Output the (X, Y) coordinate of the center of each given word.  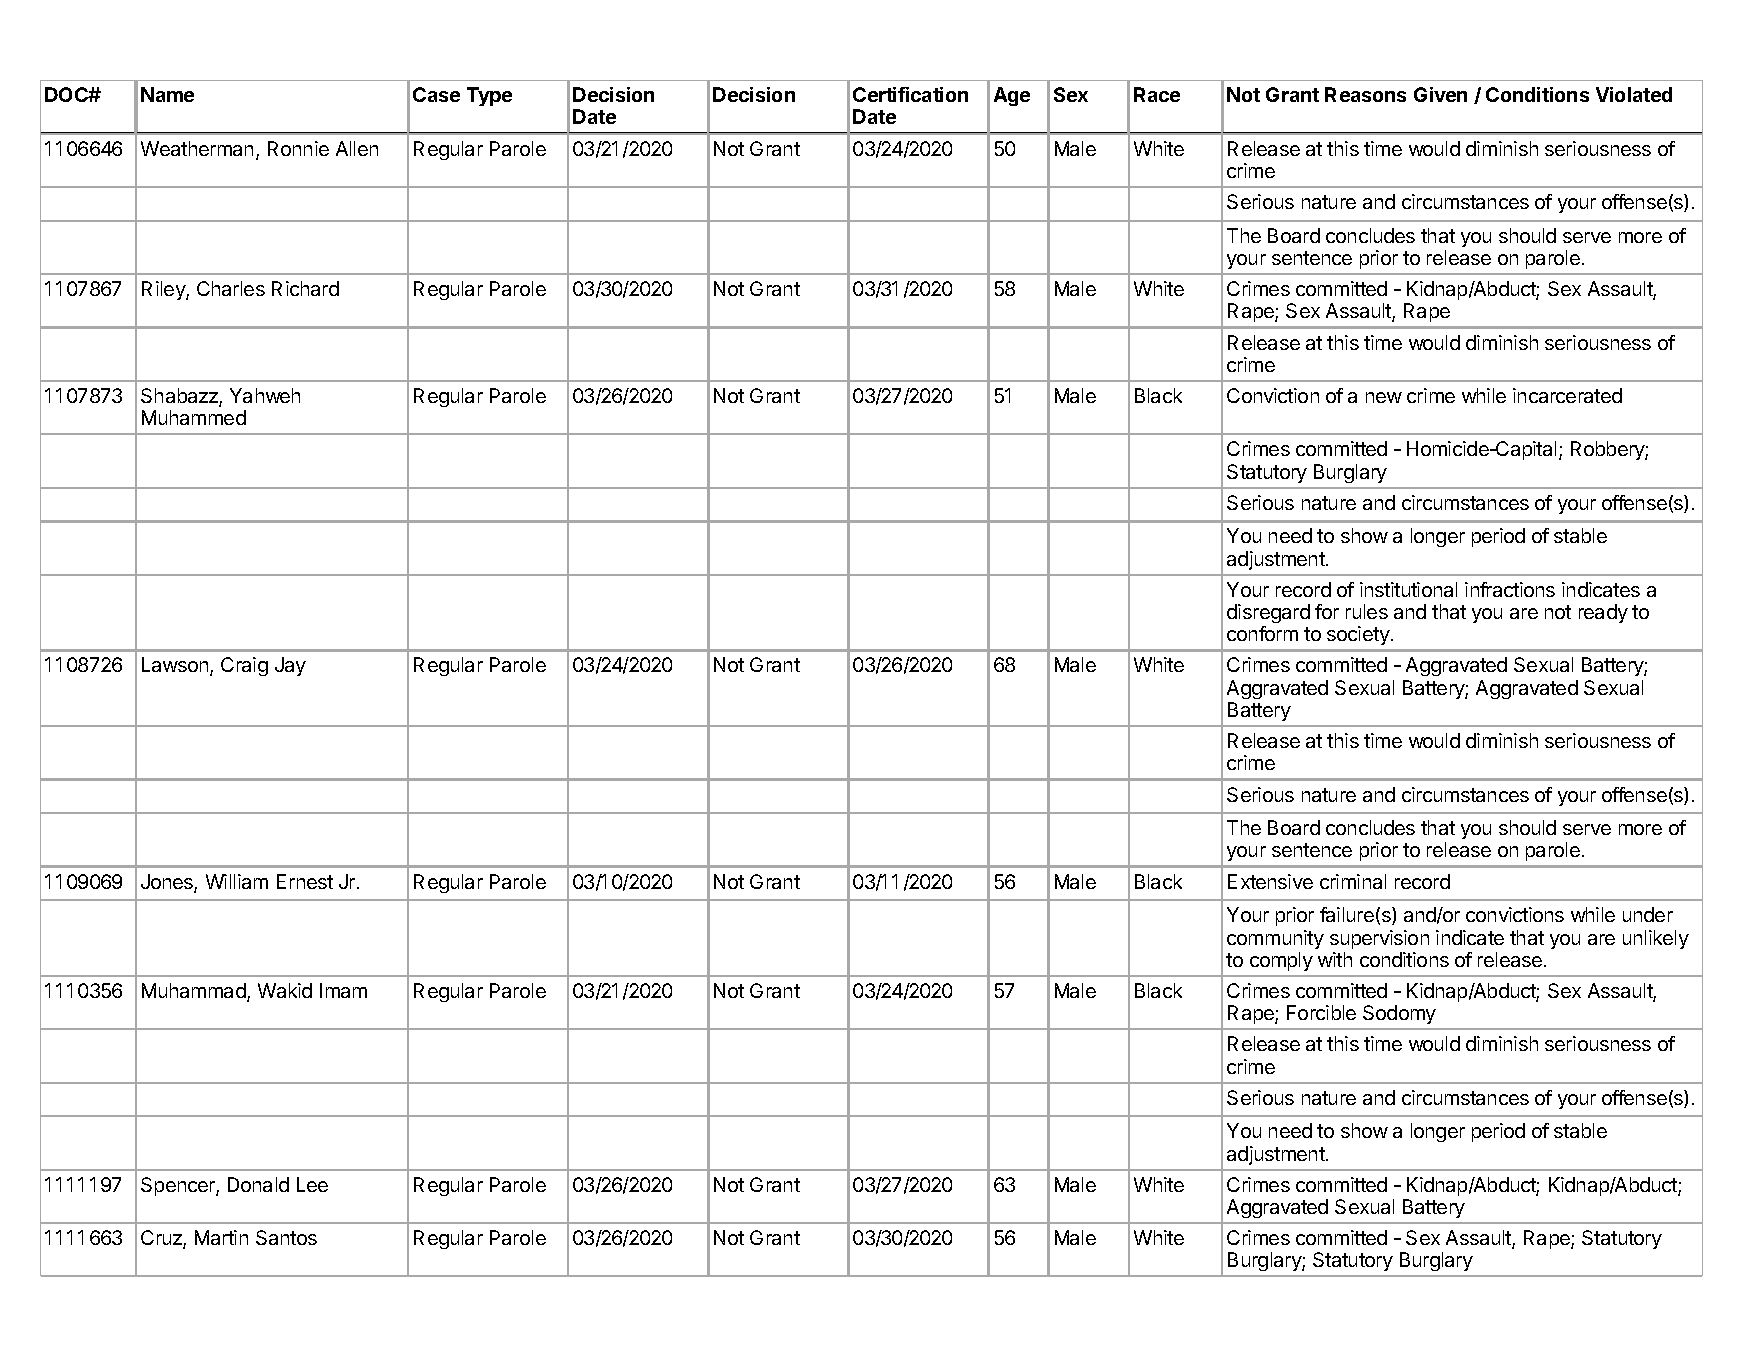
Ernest (305, 881)
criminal (1353, 881)
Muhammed (194, 417)
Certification (910, 94)
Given (1440, 94)
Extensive (1270, 881)
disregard (1268, 615)
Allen (357, 148)
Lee (312, 1184)
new (1384, 397)
